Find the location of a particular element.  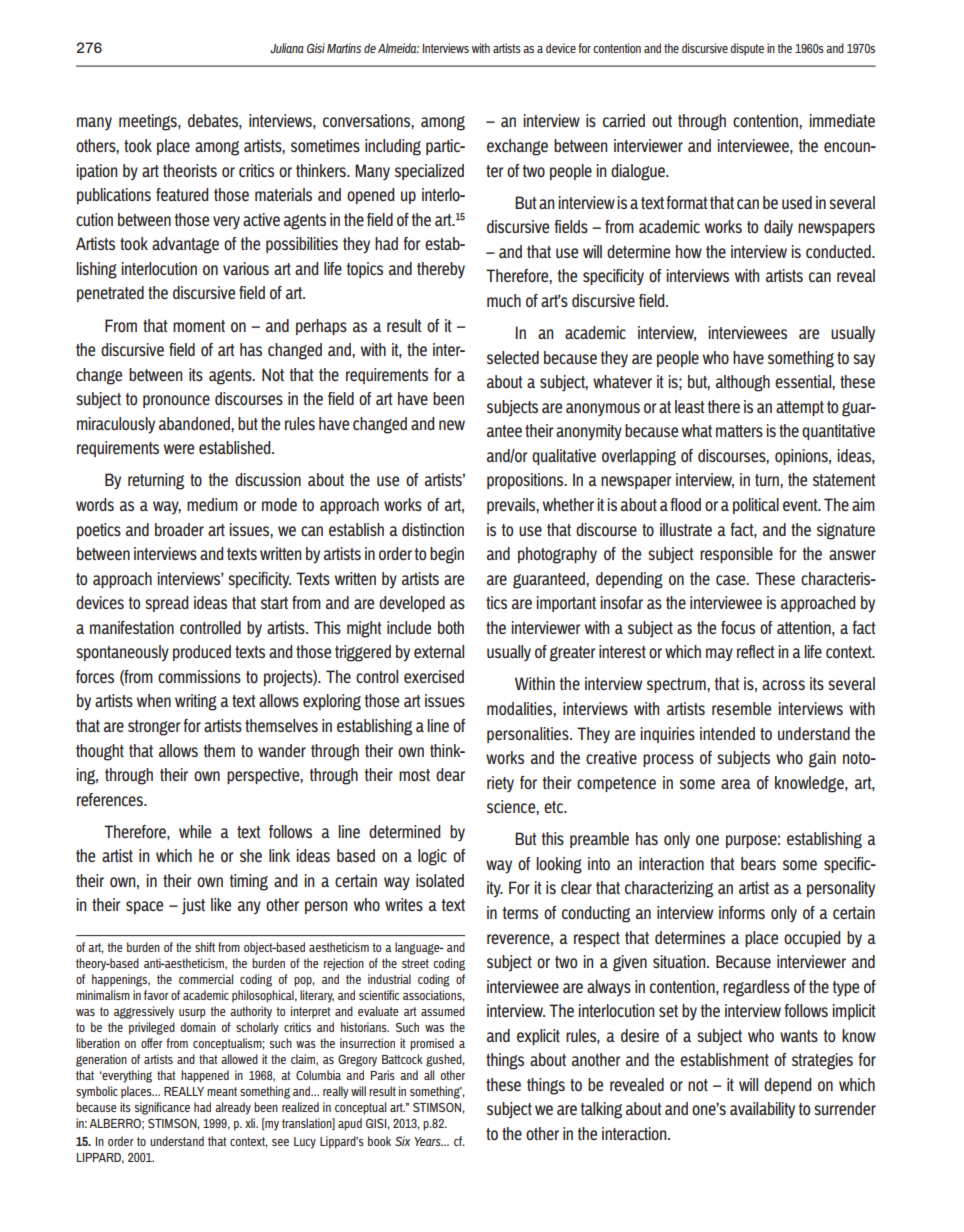

stronger is located at coordinates (154, 728).
